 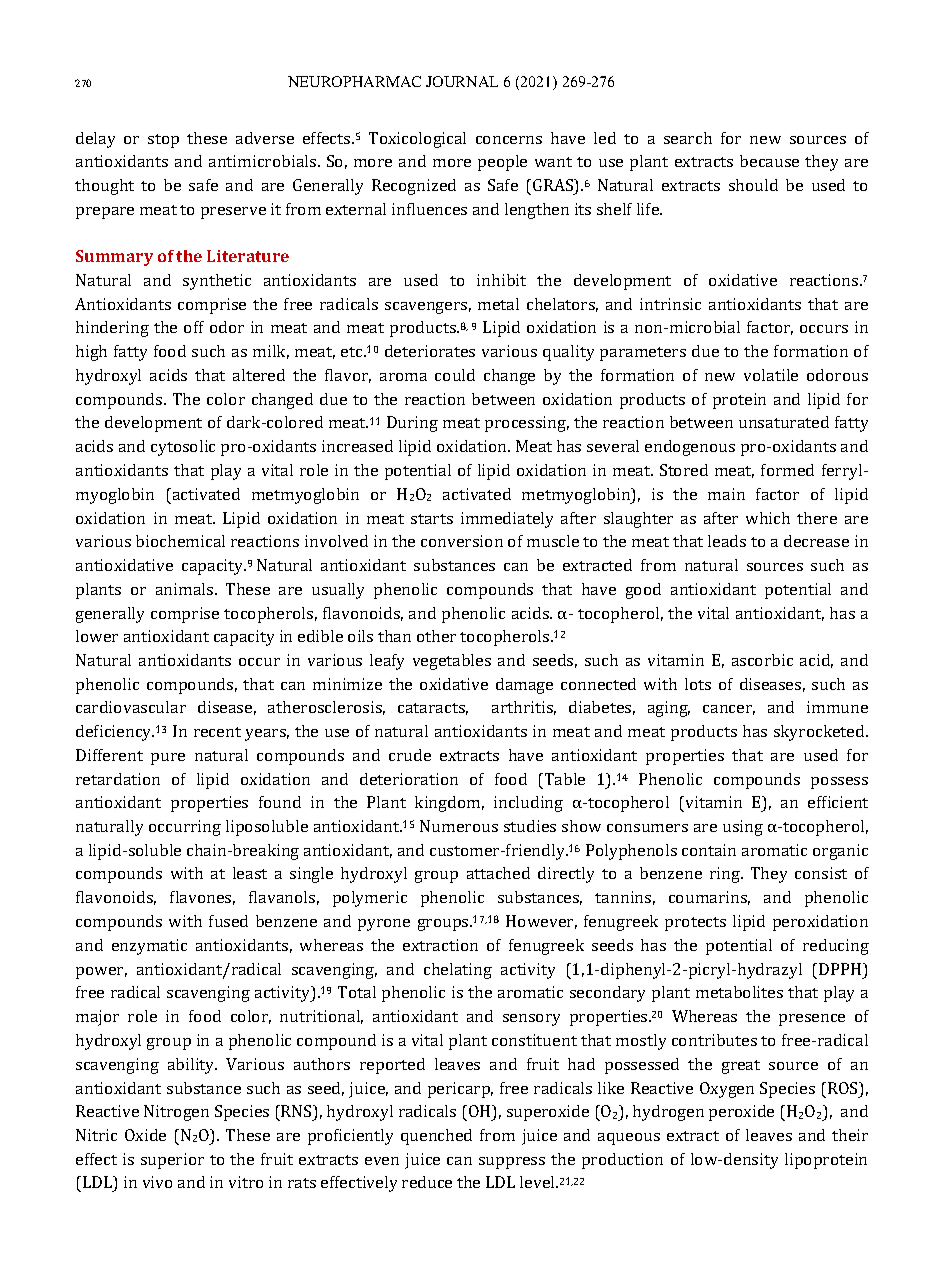 What do you see at coordinates (762, 660) in the document?
I see `ascorbic` at bounding box center [762, 660].
